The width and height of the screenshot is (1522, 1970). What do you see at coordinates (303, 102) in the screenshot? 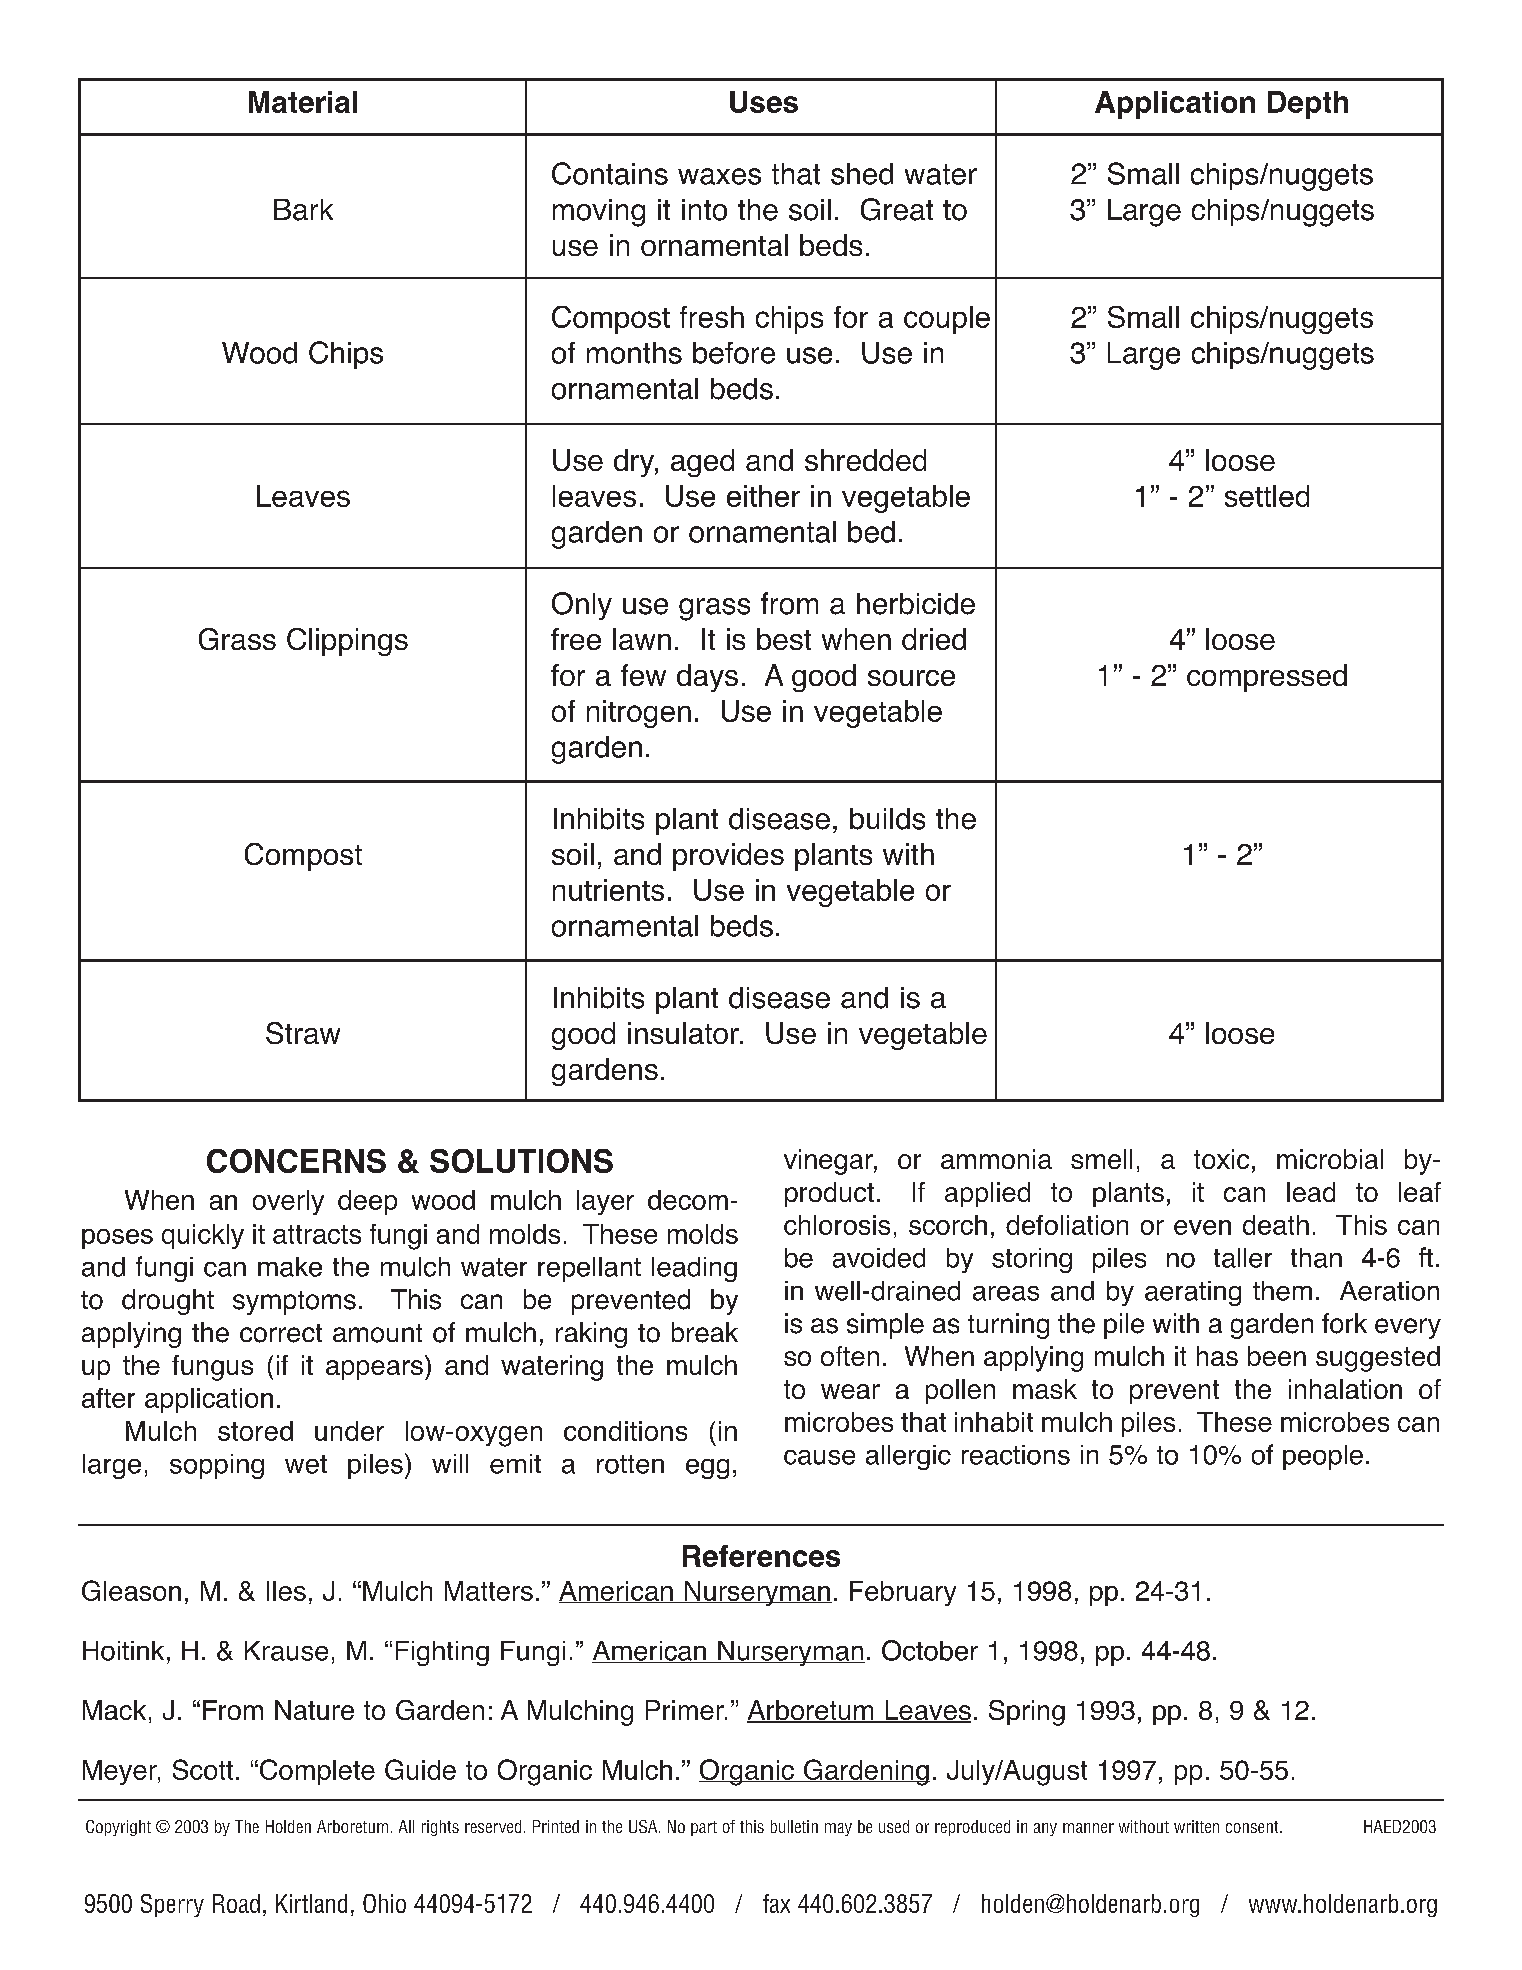
I see `Material` at bounding box center [303, 102].
